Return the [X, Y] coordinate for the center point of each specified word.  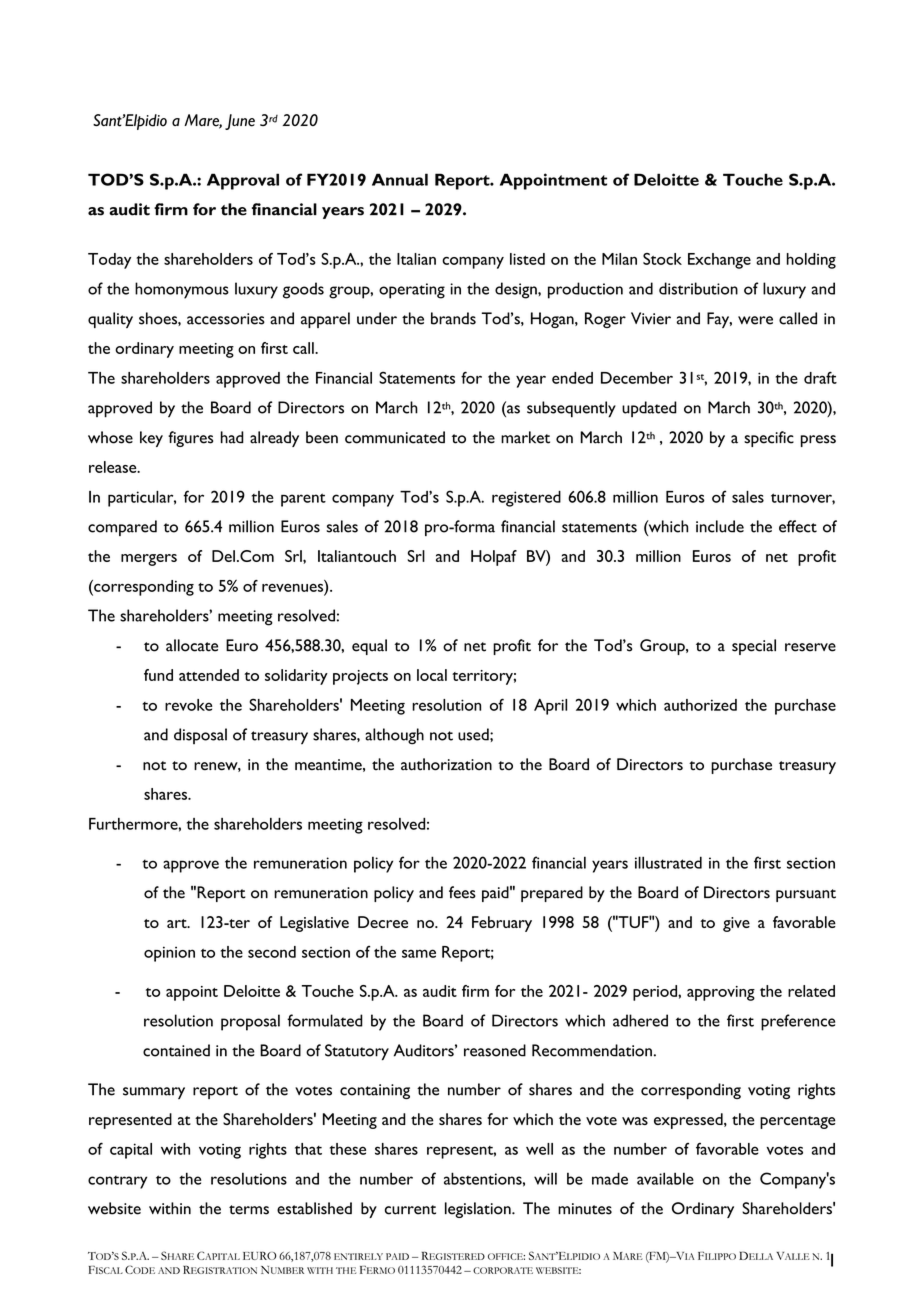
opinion [169, 954]
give [736, 924]
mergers [149, 560]
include [720, 526]
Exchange [719, 261]
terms [249, 1210]
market [525, 437]
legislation [479, 1210]
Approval [243, 181]
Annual [400, 179]
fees [462, 892]
